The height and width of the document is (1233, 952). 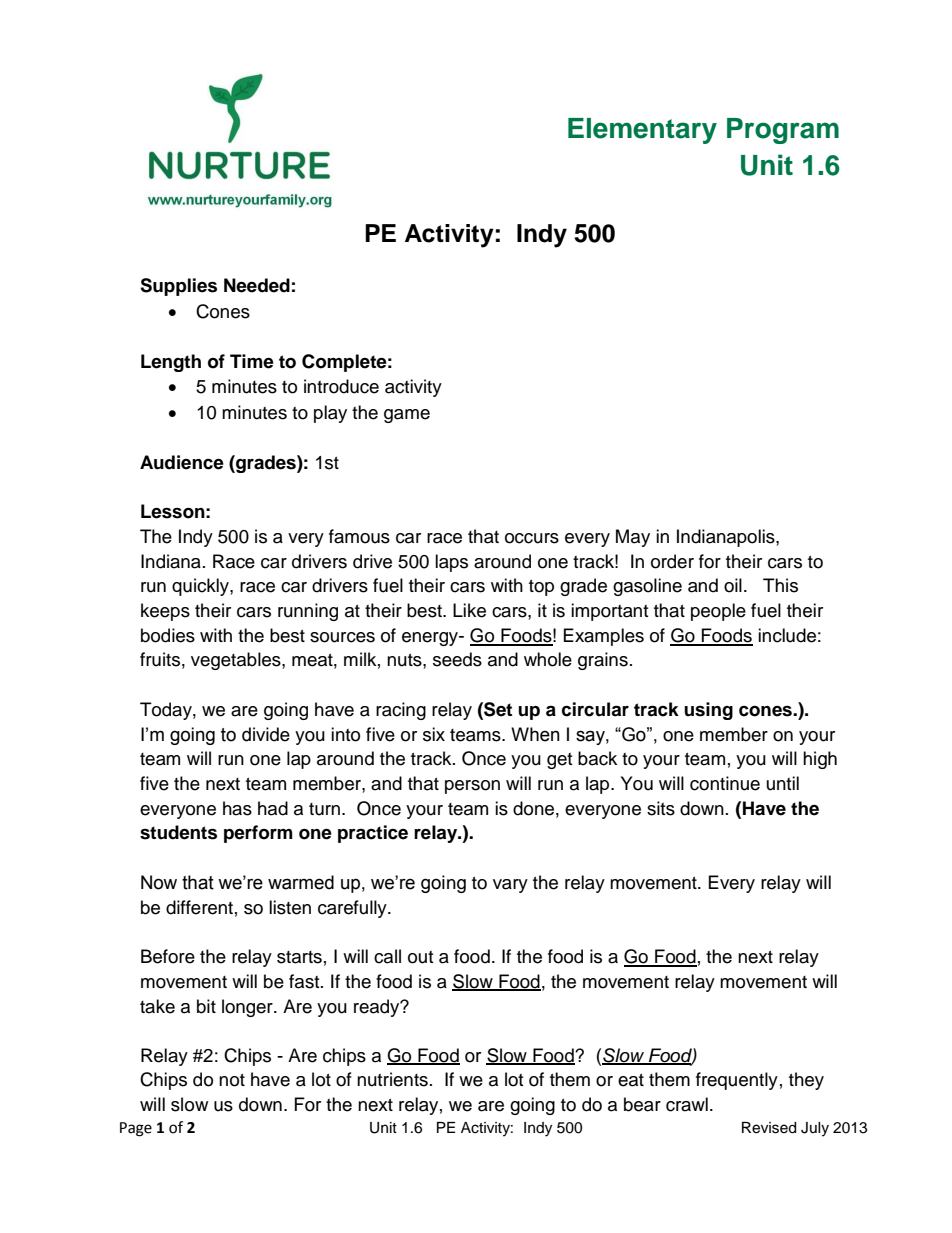 What do you see at coordinates (783, 131) in the document?
I see `Program` at bounding box center [783, 131].
